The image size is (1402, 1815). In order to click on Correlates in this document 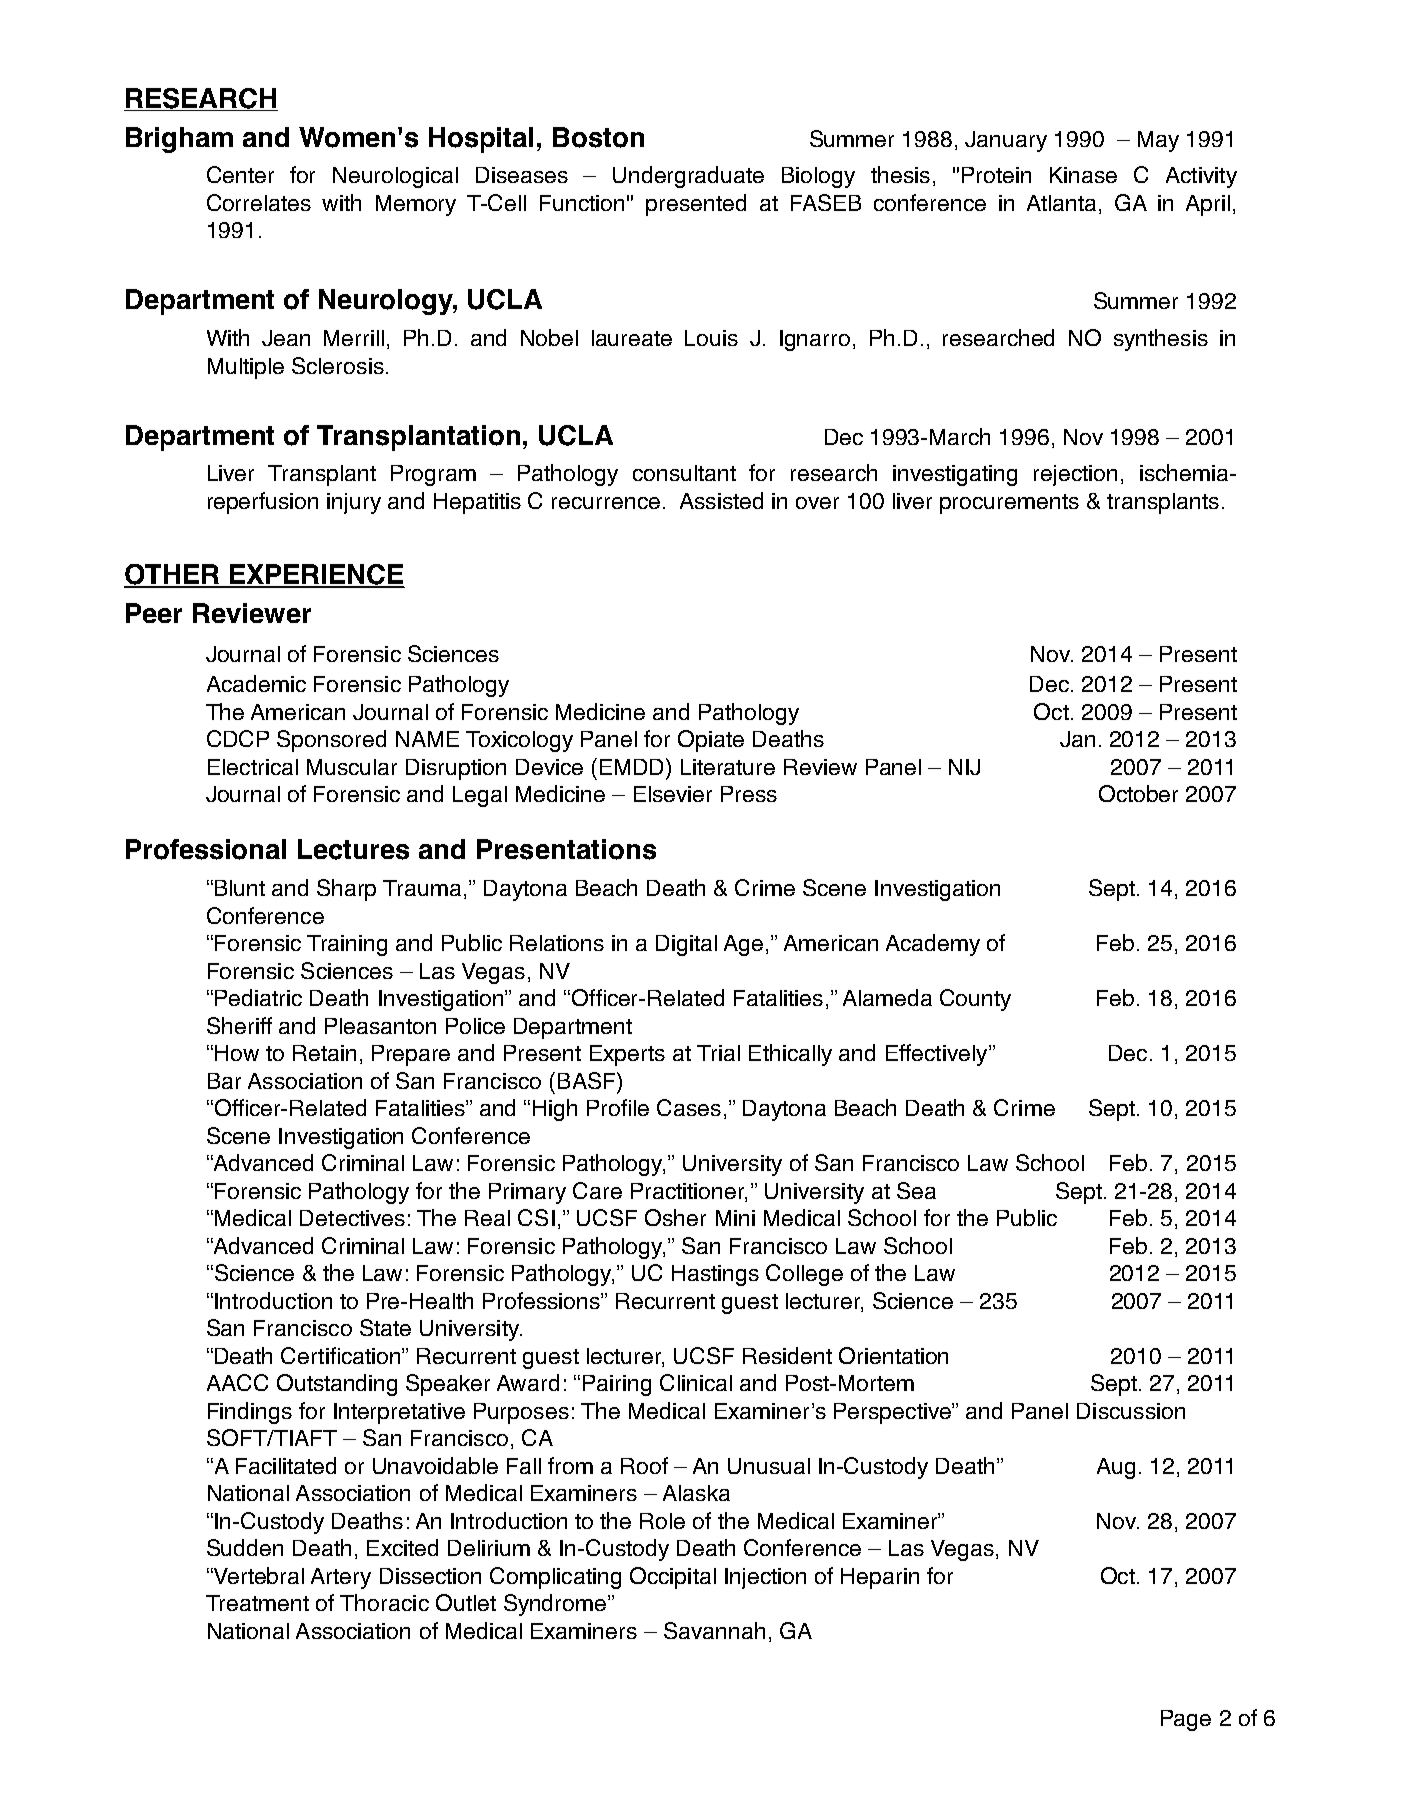, I will do `click(259, 202)`.
